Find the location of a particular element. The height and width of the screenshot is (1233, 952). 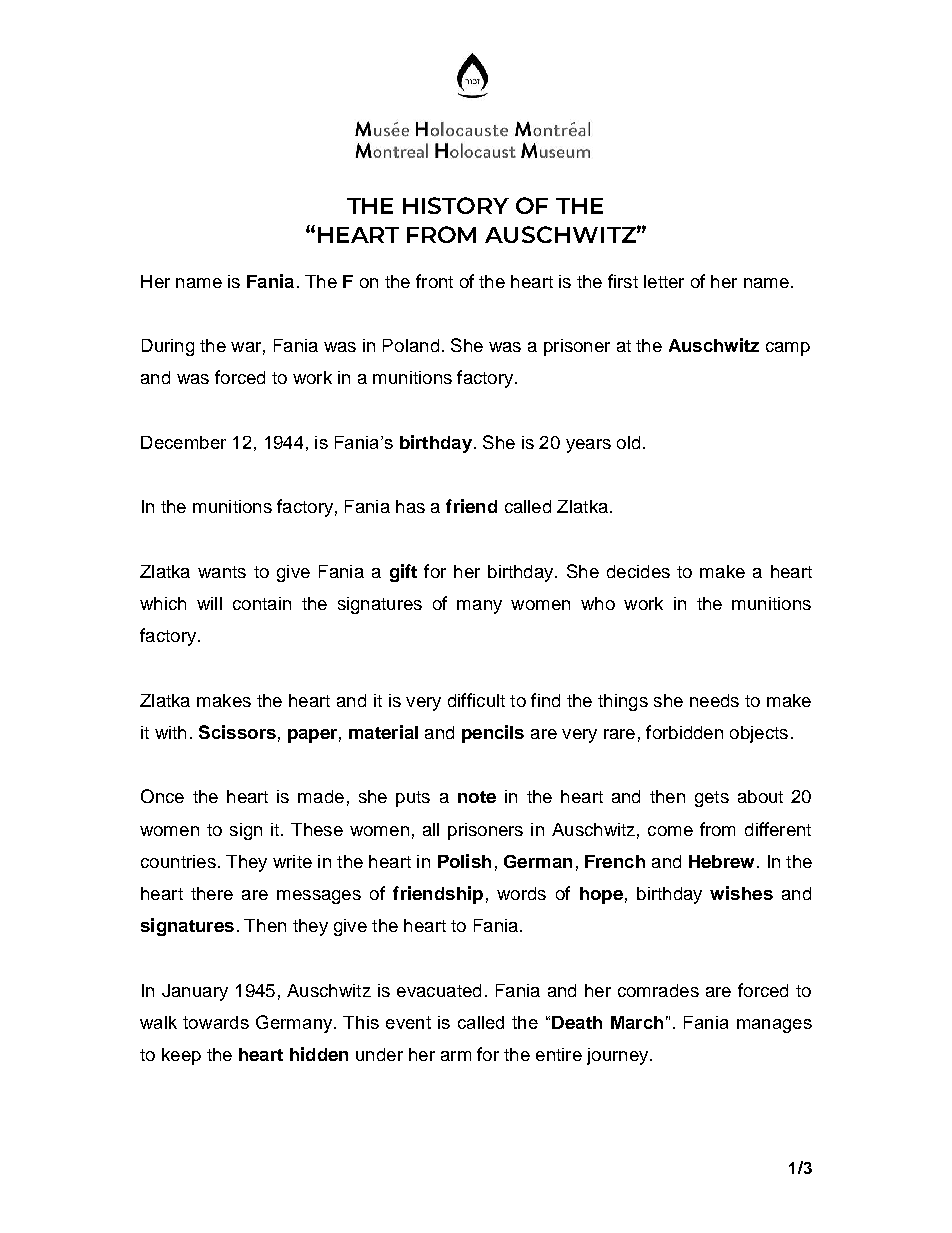

During is located at coordinates (168, 347).
